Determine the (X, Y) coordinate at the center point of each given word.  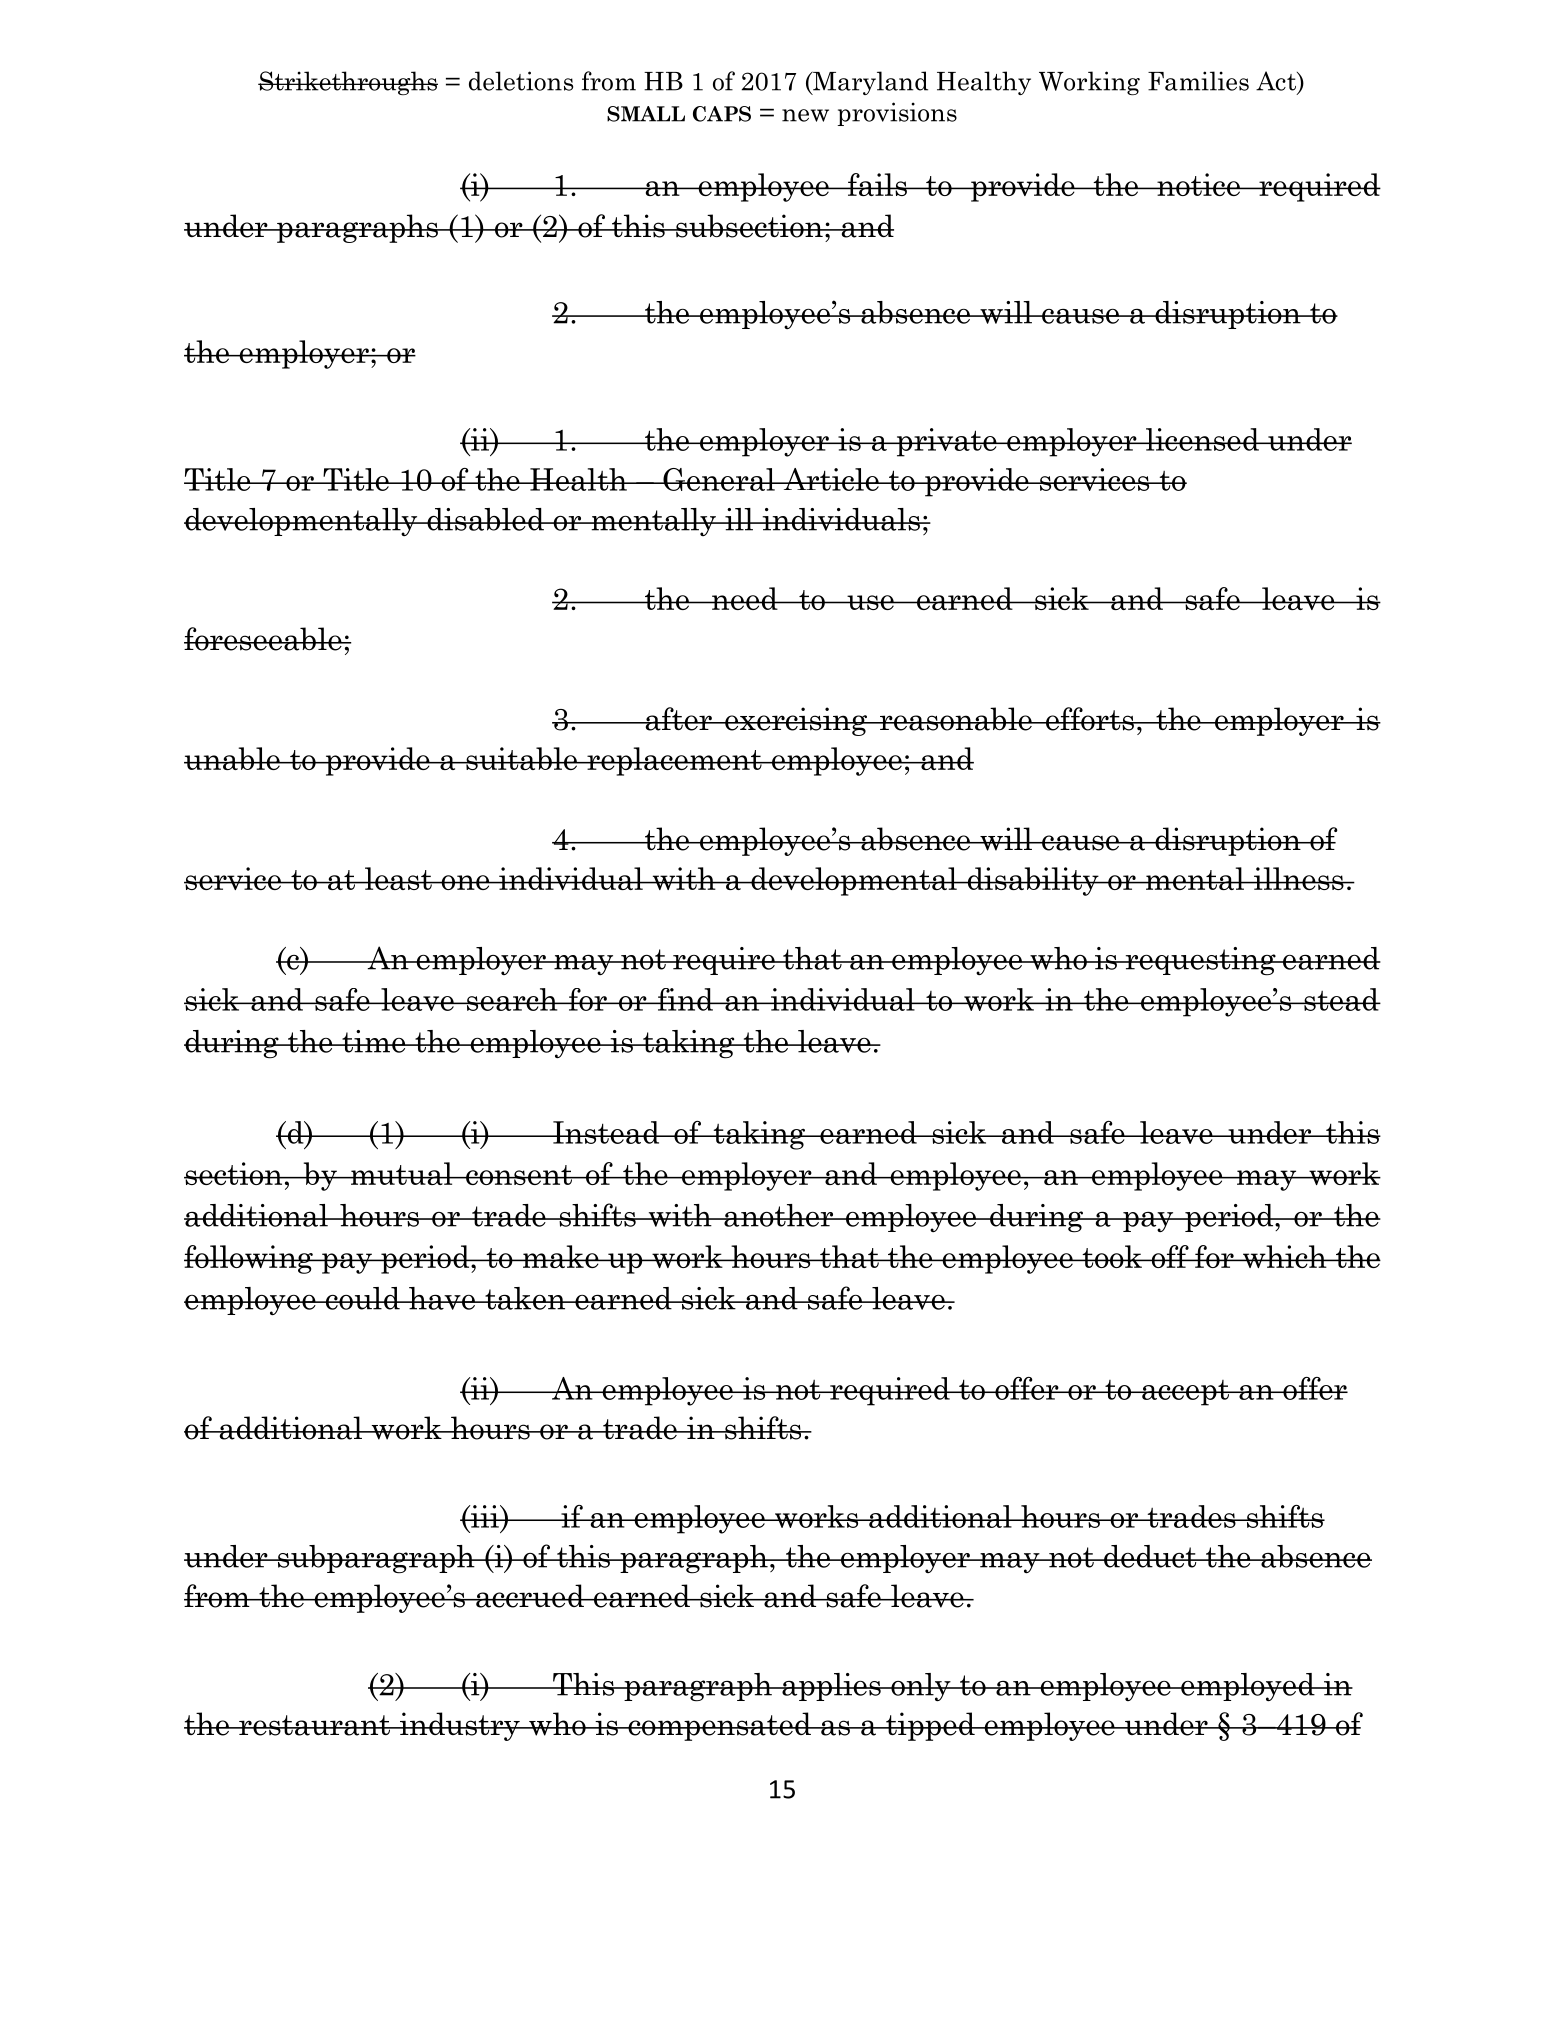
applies (831, 1687)
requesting (1200, 961)
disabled (485, 519)
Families (1198, 81)
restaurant (314, 1725)
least (398, 878)
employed (1248, 1687)
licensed (1202, 439)
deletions (521, 81)
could (362, 1298)
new (805, 115)
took (1112, 1256)
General (719, 479)
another (779, 1215)
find (685, 999)
